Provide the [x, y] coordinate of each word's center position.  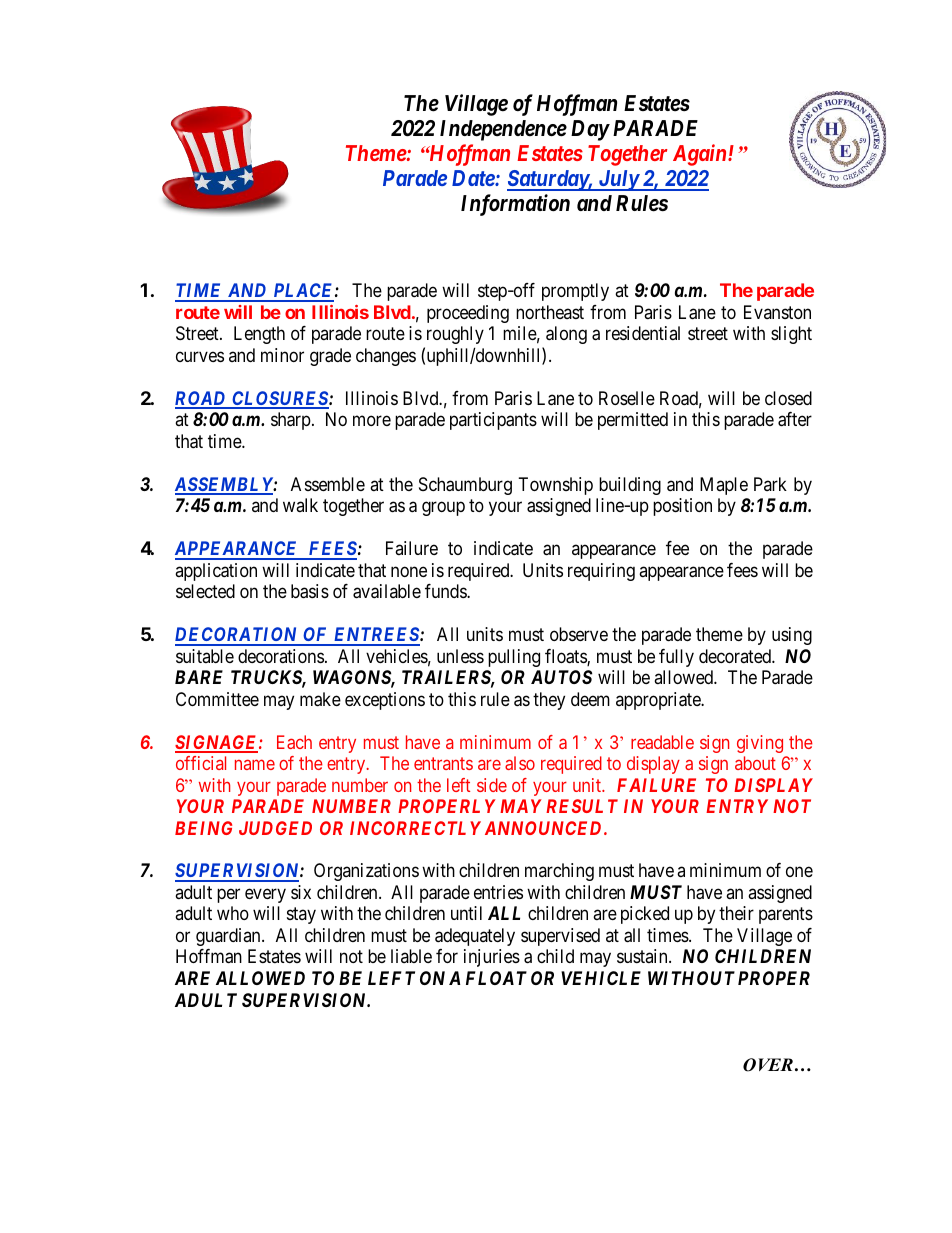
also [520, 763]
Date [474, 178]
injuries [492, 958]
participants [493, 421]
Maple [724, 486]
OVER [768, 1065]
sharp [291, 421]
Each [294, 742]
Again [701, 155]
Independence [503, 130]
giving [760, 744]
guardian [229, 937]
